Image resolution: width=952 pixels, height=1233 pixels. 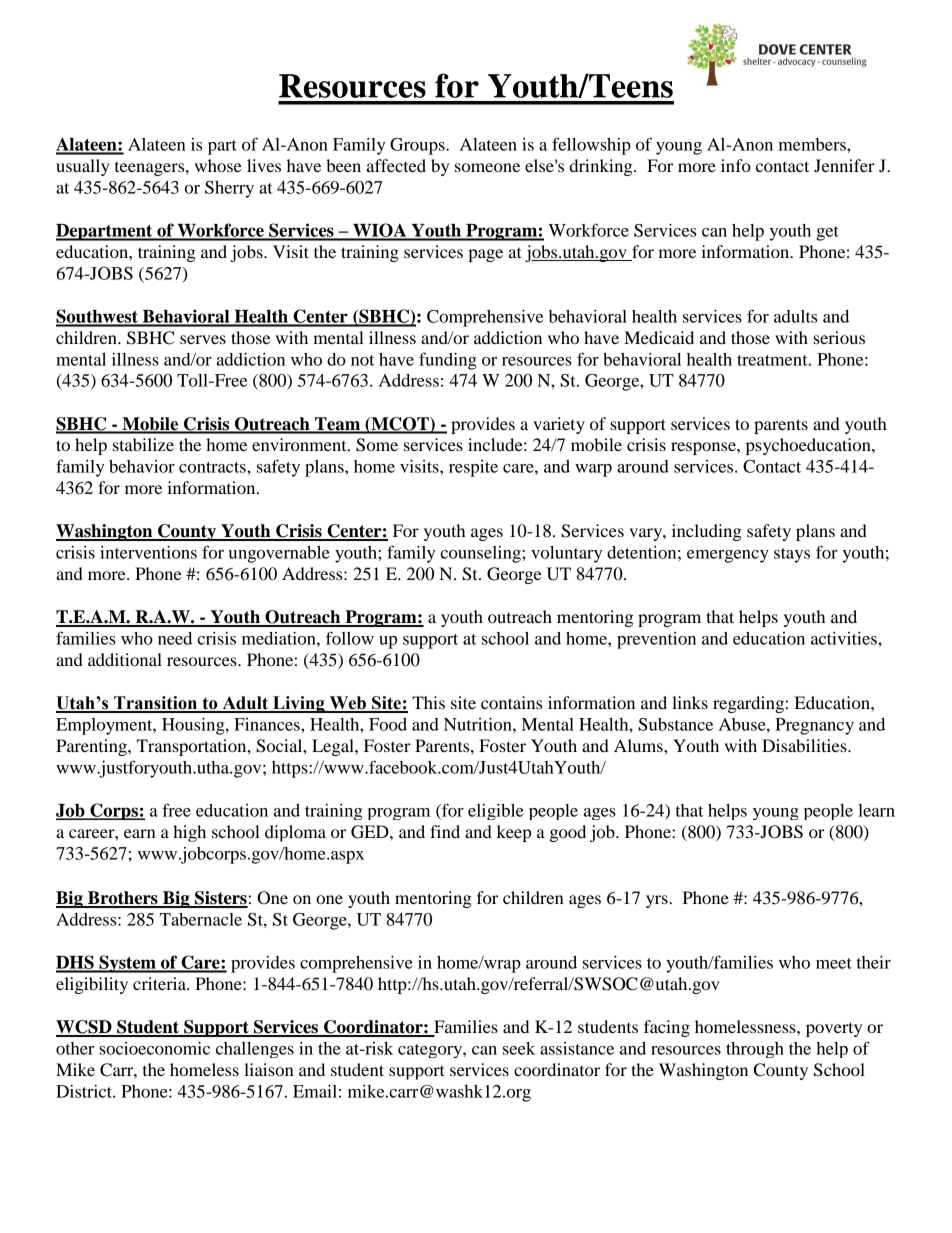 I want to click on counseling, so click(x=481, y=554).
